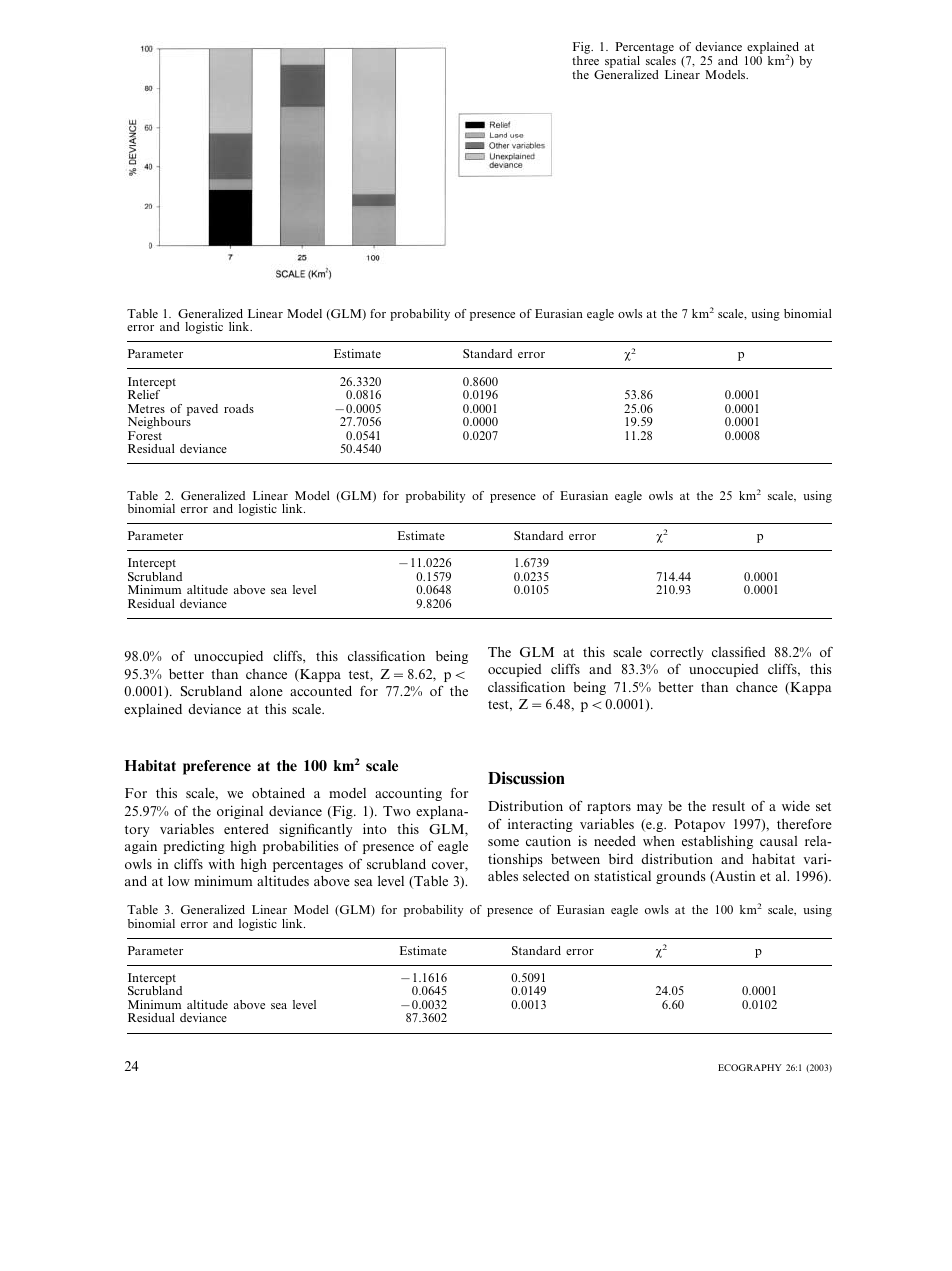  What do you see at coordinates (739, 651) in the image?
I see `classified` at bounding box center [739, 651].
